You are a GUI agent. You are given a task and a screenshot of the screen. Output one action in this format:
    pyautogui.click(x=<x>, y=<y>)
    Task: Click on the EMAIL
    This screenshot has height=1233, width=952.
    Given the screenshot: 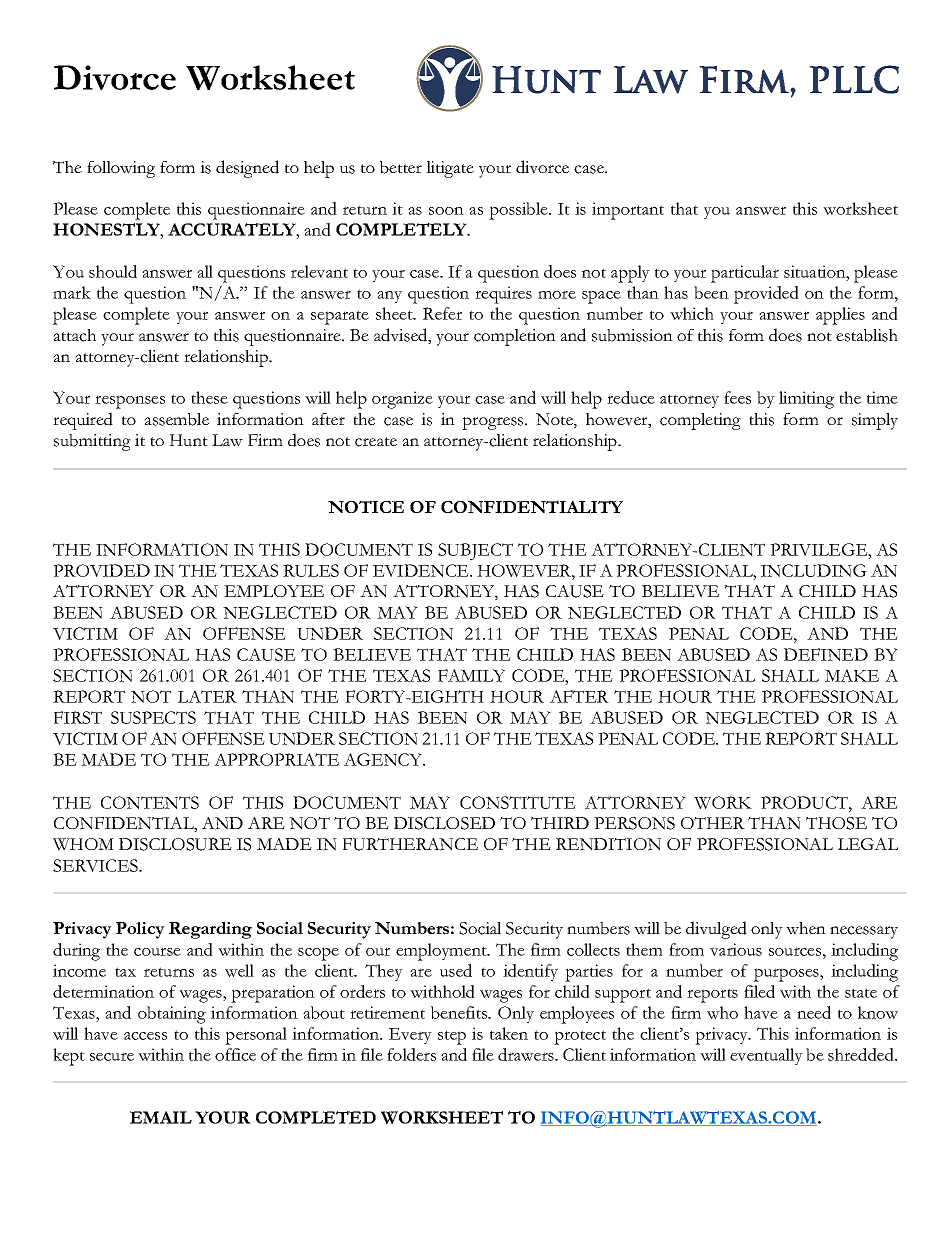 What is the action you would take?
    pyautogui.click(x=161, y=1117)
